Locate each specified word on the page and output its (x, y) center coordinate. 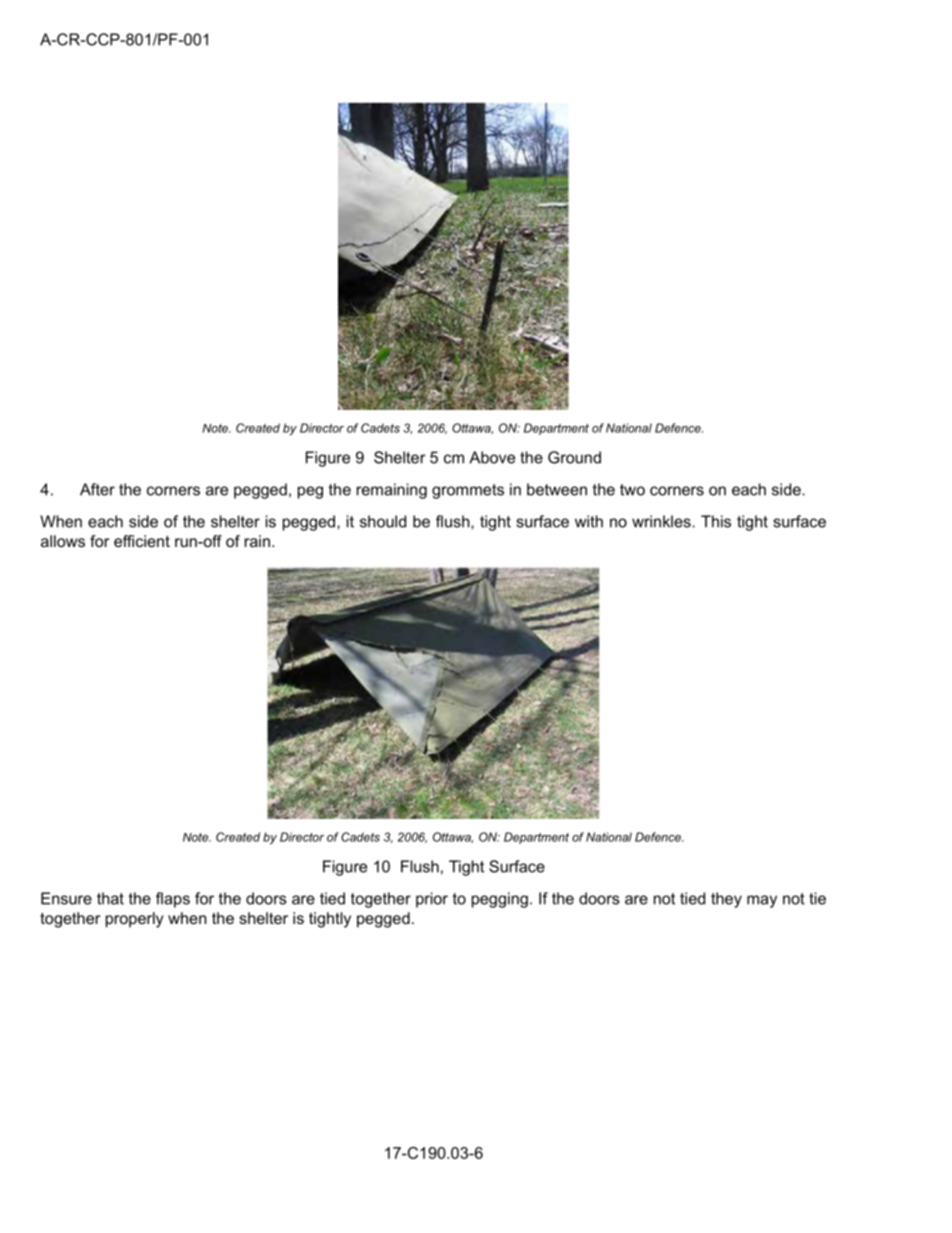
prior (432, 900)
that (110, 898)
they (726, 900)
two (632, 490)
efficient (142, 541)
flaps (173, 900)
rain (257, 541)
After (97, 489)
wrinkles (662, 521)
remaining (392, 491)
